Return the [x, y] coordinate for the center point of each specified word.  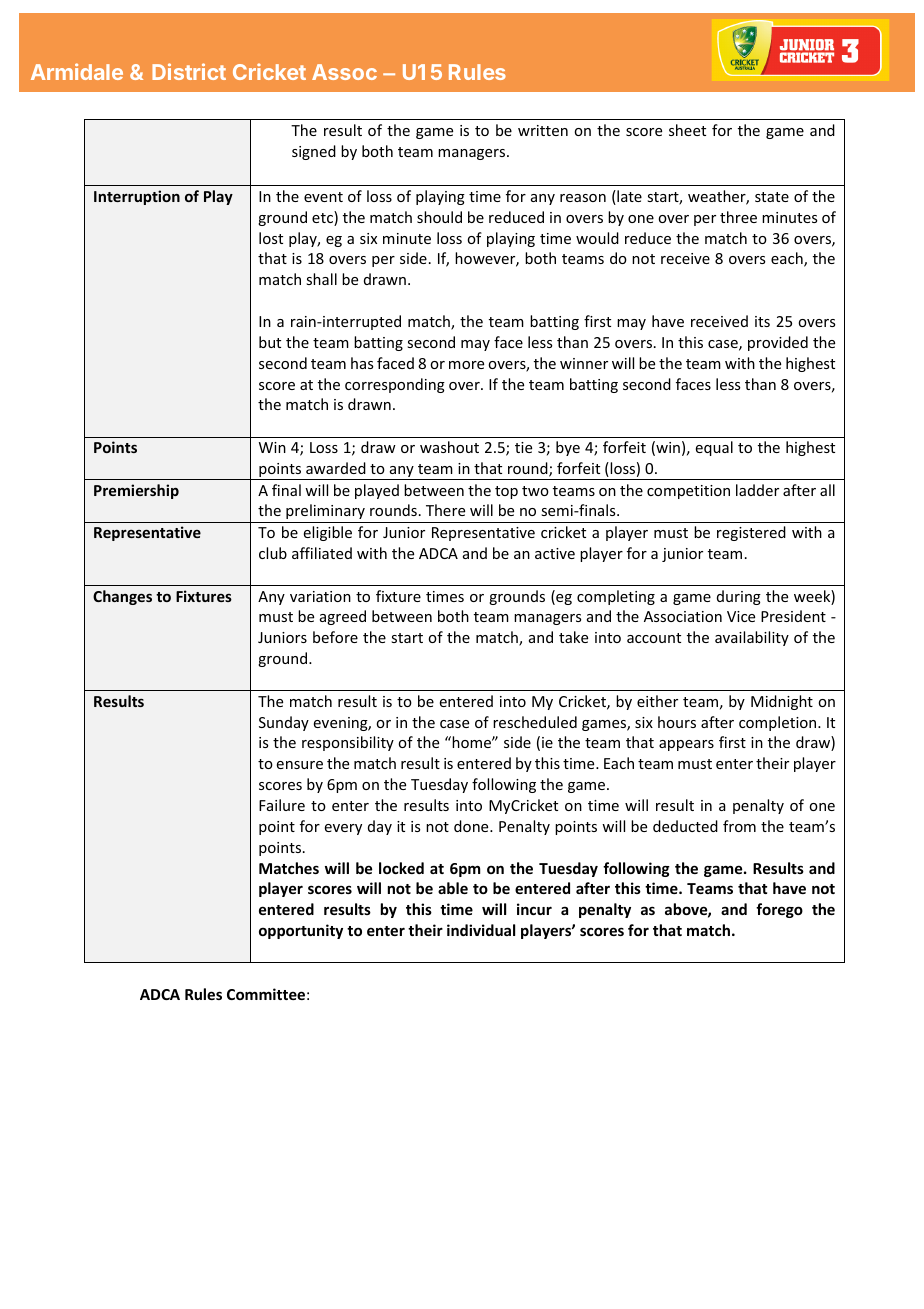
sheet [687, 130]
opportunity [301, 931]
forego [779, 910]
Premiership [136, 491]
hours [677, 722]
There [445, 510]
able [453, 888]
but [270, 342]
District [189, 71]
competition [688, 492]
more [466, 365]
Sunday [284, 723]
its [762, 321]
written [543, 130]
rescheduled [535, 722]
